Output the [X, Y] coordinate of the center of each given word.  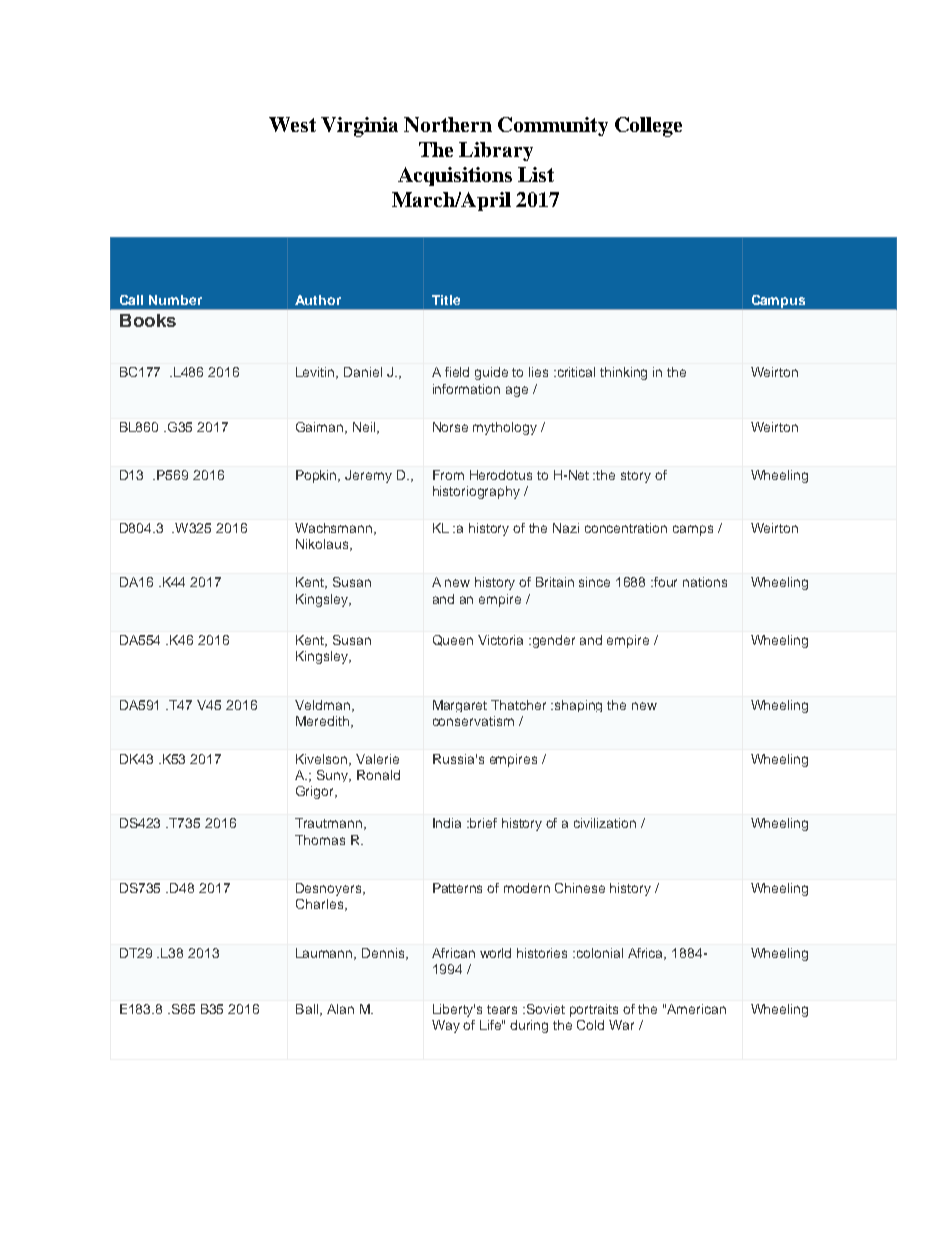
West [292, 124]
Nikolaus [323, 545]
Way [446, 1026]
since [594, 582]
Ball [307, 1009]
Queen [453, 640]
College [648, 127]
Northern [448, 124]
